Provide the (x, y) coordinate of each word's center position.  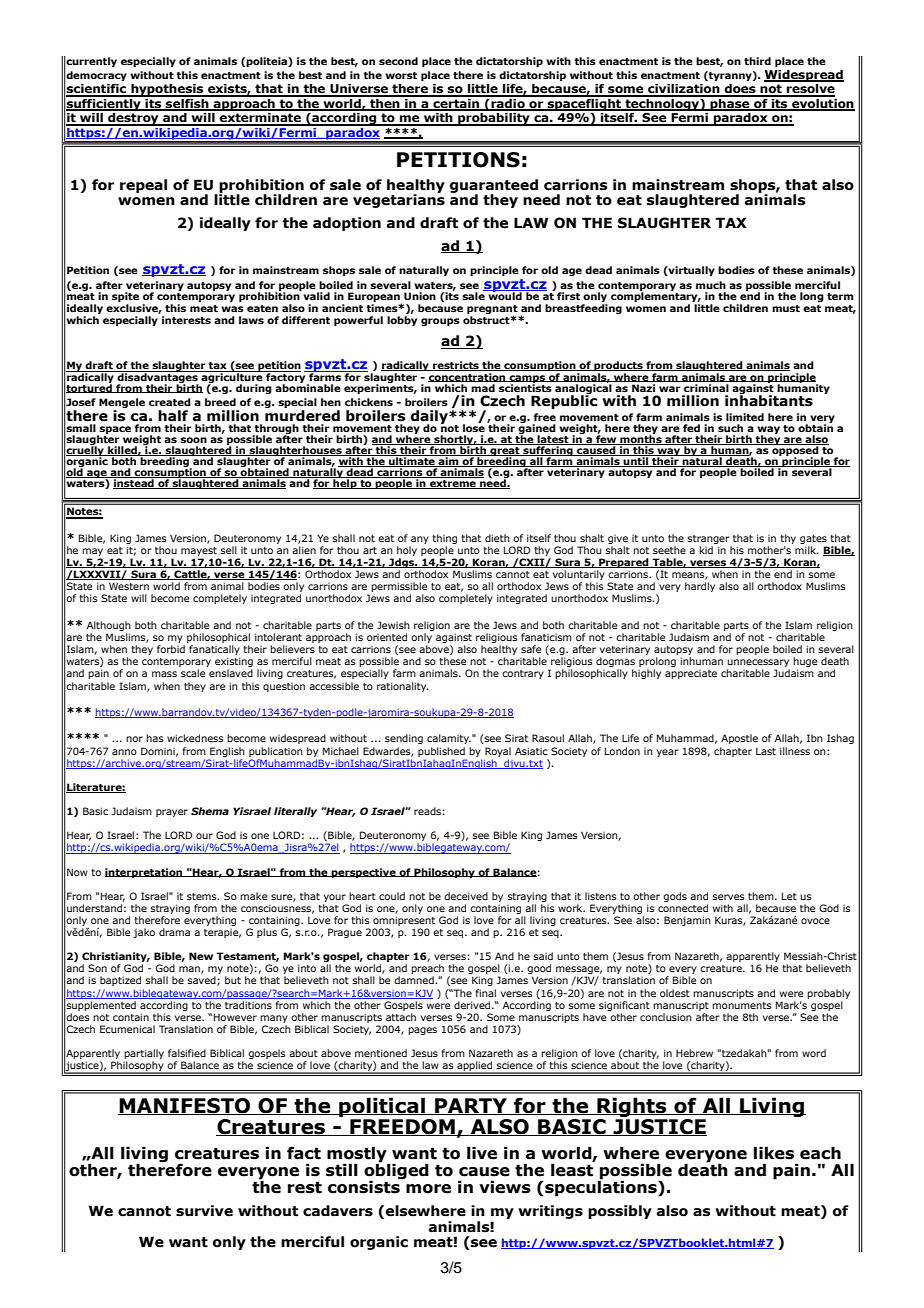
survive (204, 1211)
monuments (741, 1005)
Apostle (739, 739)
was (232, 309)
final (486, 993)
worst (401, 75)
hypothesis (167, 90)
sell (229, 550)
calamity (449, 739)
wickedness (195, 738)
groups (440, 322)
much (711, 285)
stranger (709, 539)
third (757, 61)
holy (407, 552)
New (201, 956)
